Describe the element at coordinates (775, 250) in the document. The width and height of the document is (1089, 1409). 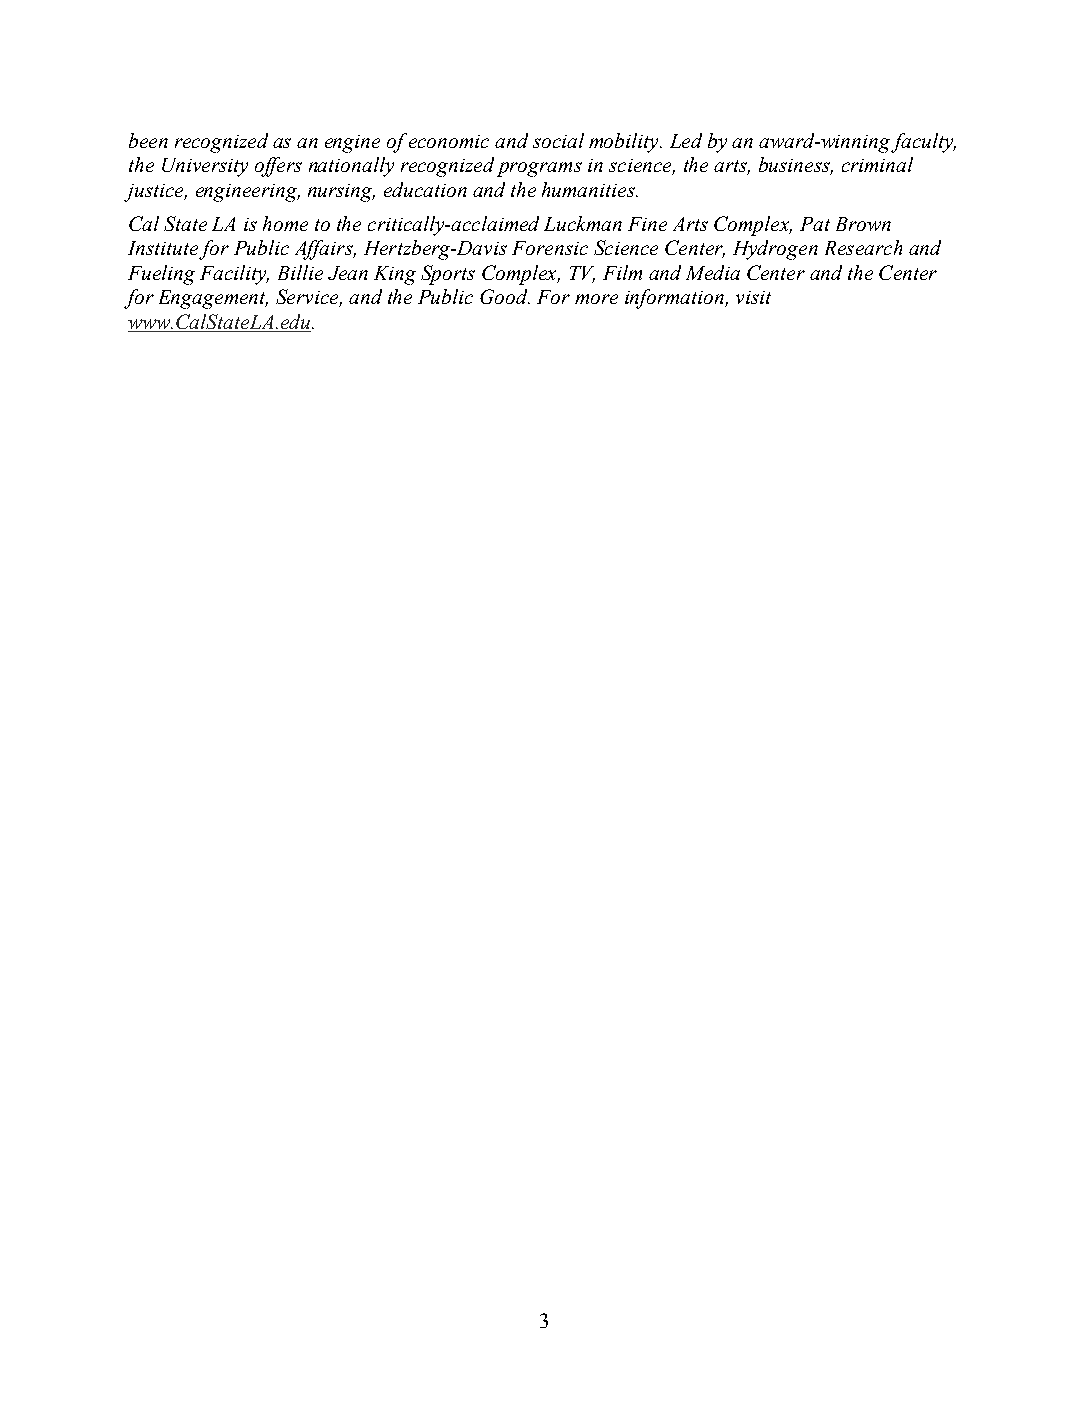
I see `Hydrogen` at that location.
